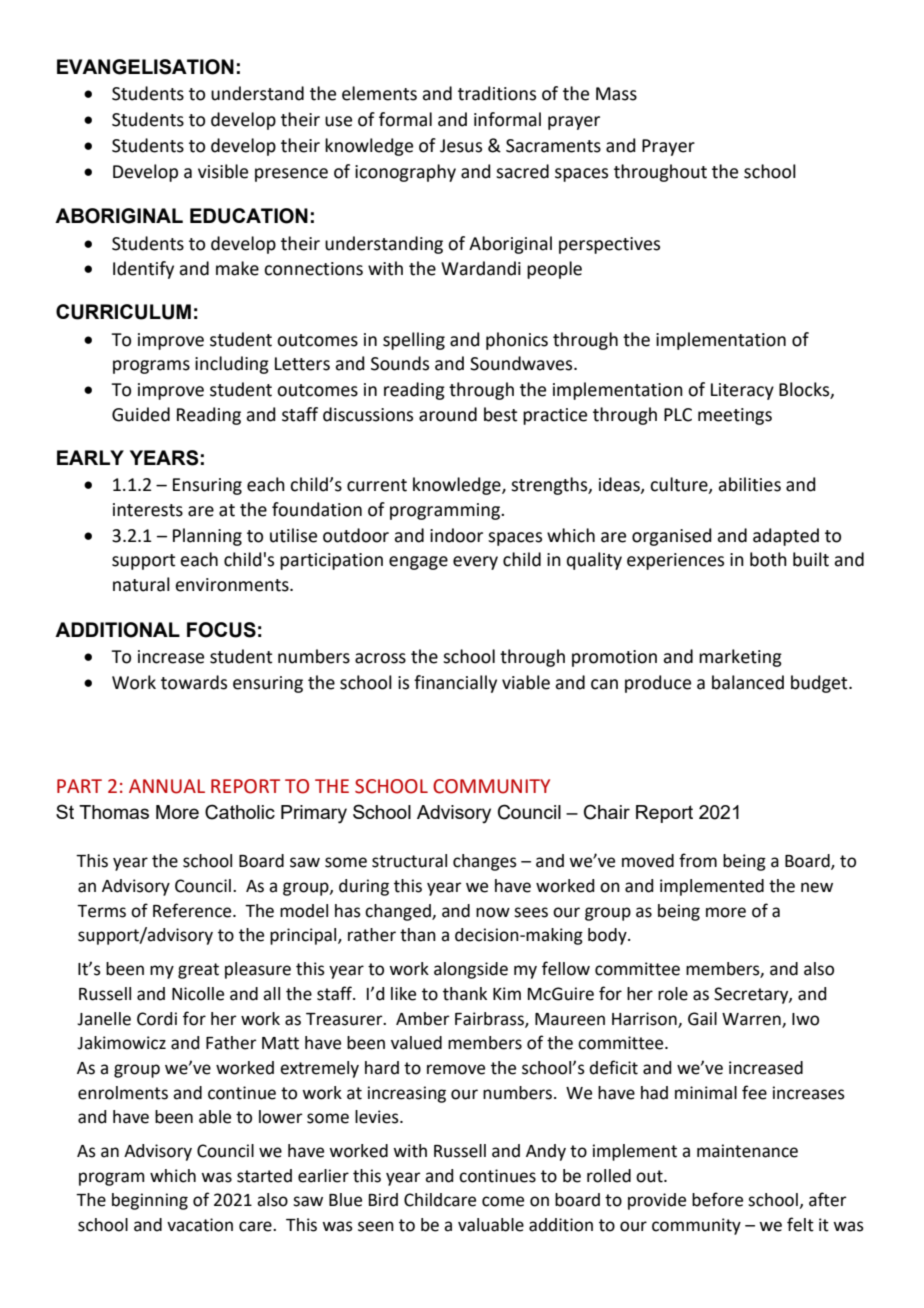 The height and width of the page is (1308, 924). I want to click on beginning, so click(150, 1201).
